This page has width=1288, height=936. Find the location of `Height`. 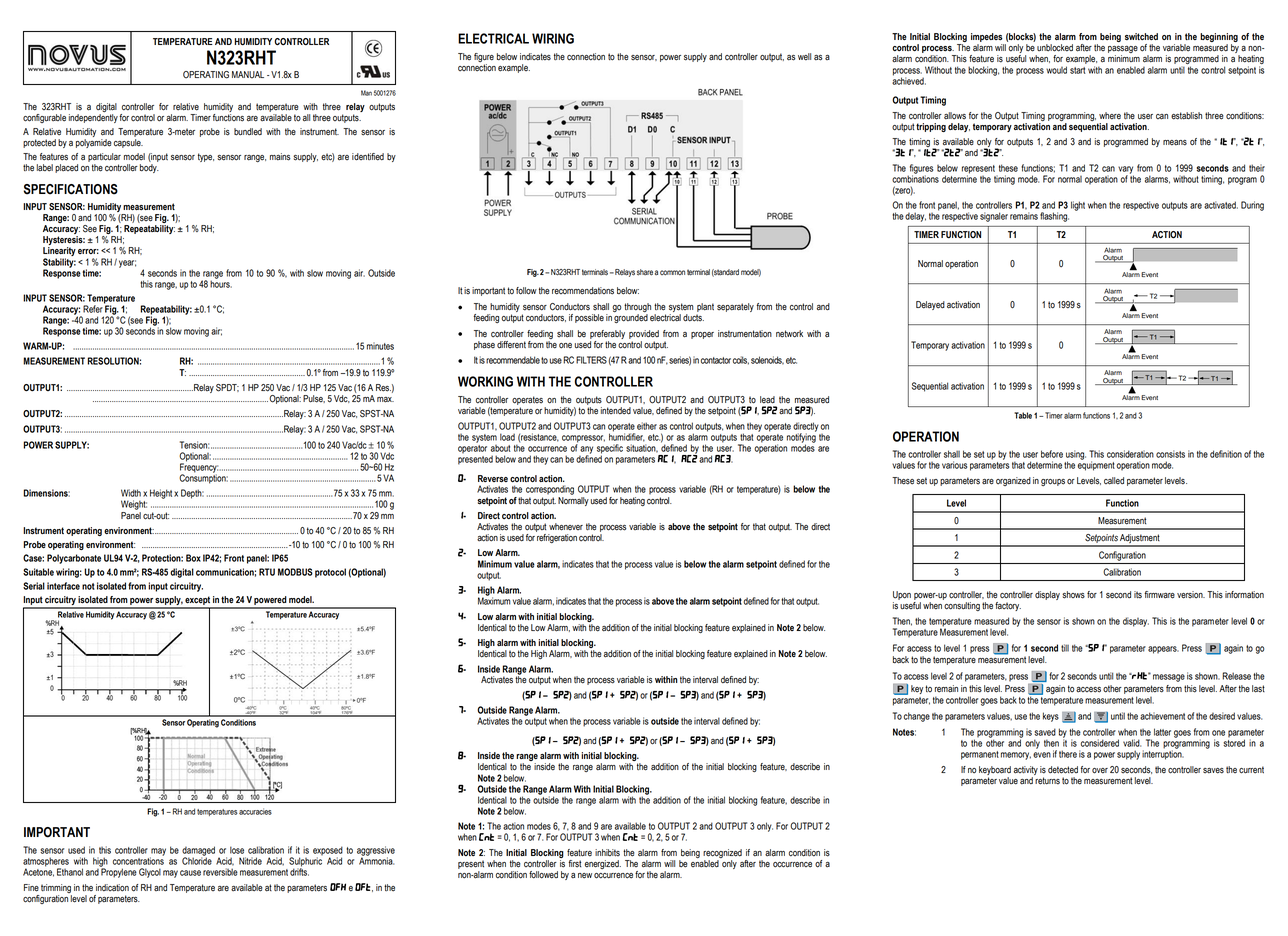

Height is located at coordinates (161, 494).
